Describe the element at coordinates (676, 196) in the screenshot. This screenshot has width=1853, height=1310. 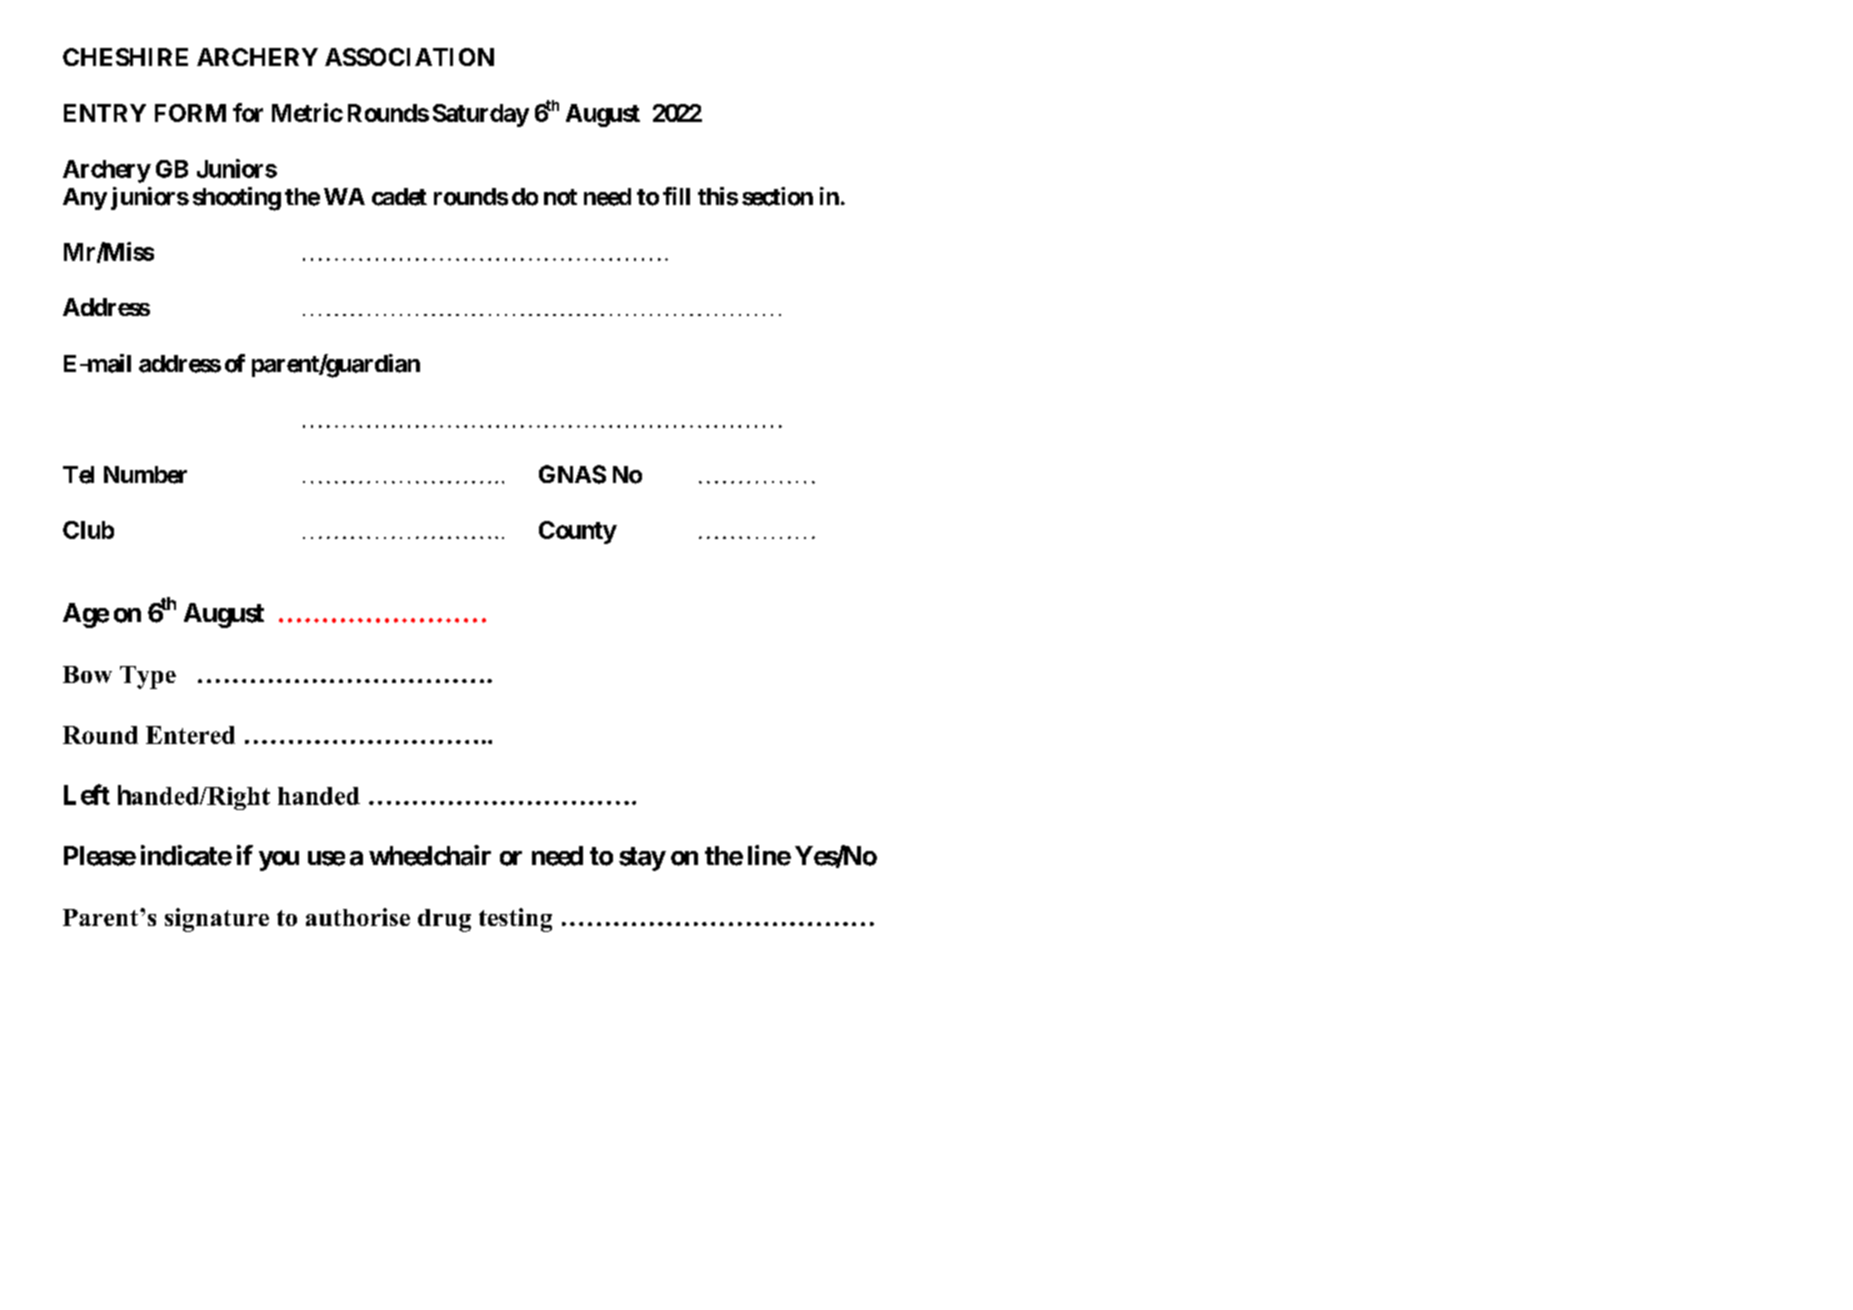
I see `fill` at that location.
